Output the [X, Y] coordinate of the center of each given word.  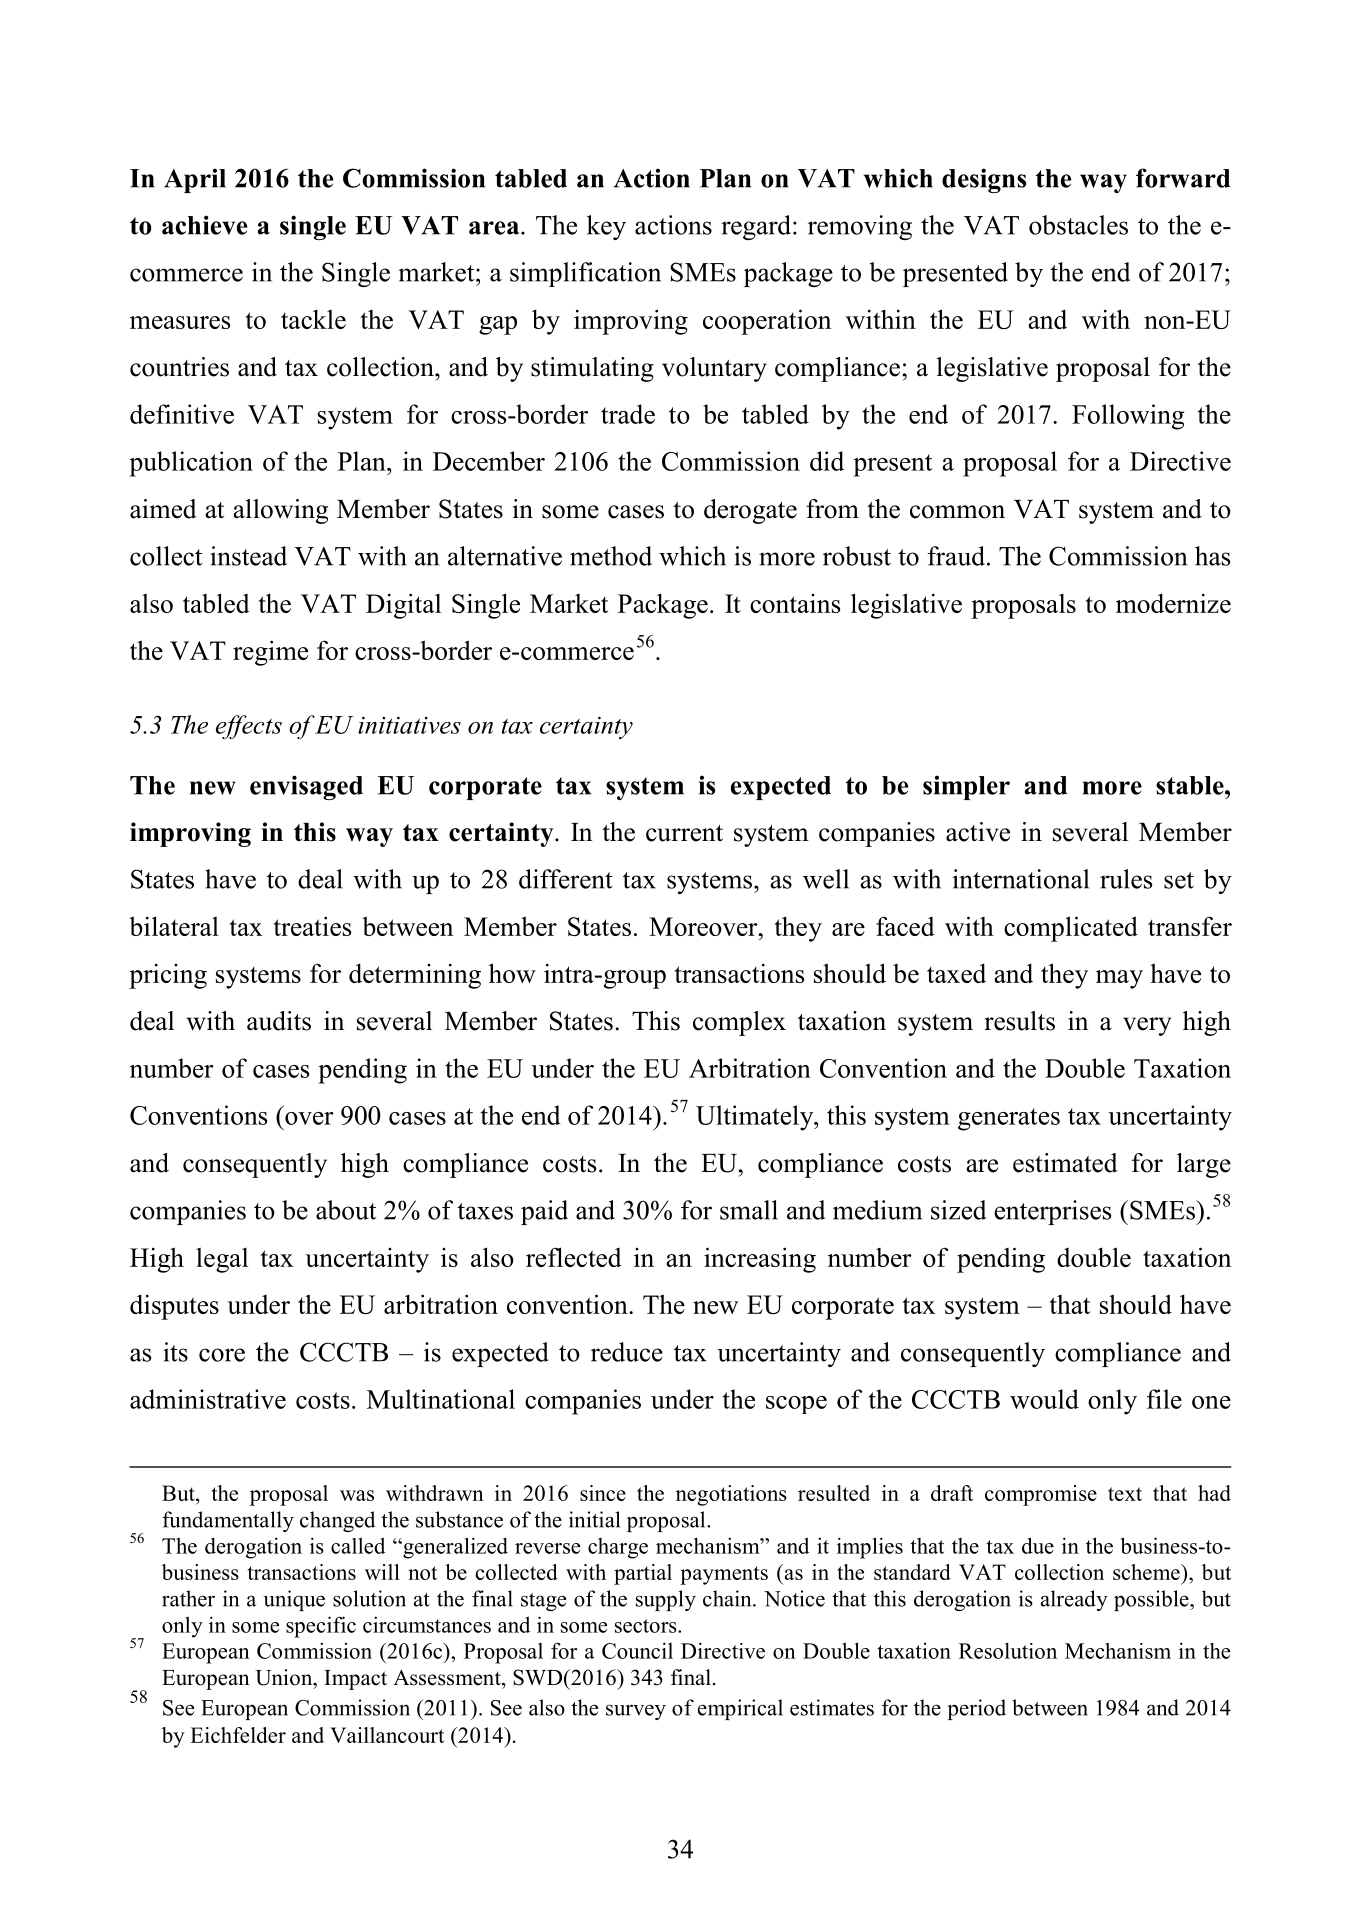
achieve [204, 225]
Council [637, 1650]
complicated [1071, 929]
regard [756, 227]
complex [739, 1023]
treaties [312, 926]
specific [321, 1627]
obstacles [1078, 225]
